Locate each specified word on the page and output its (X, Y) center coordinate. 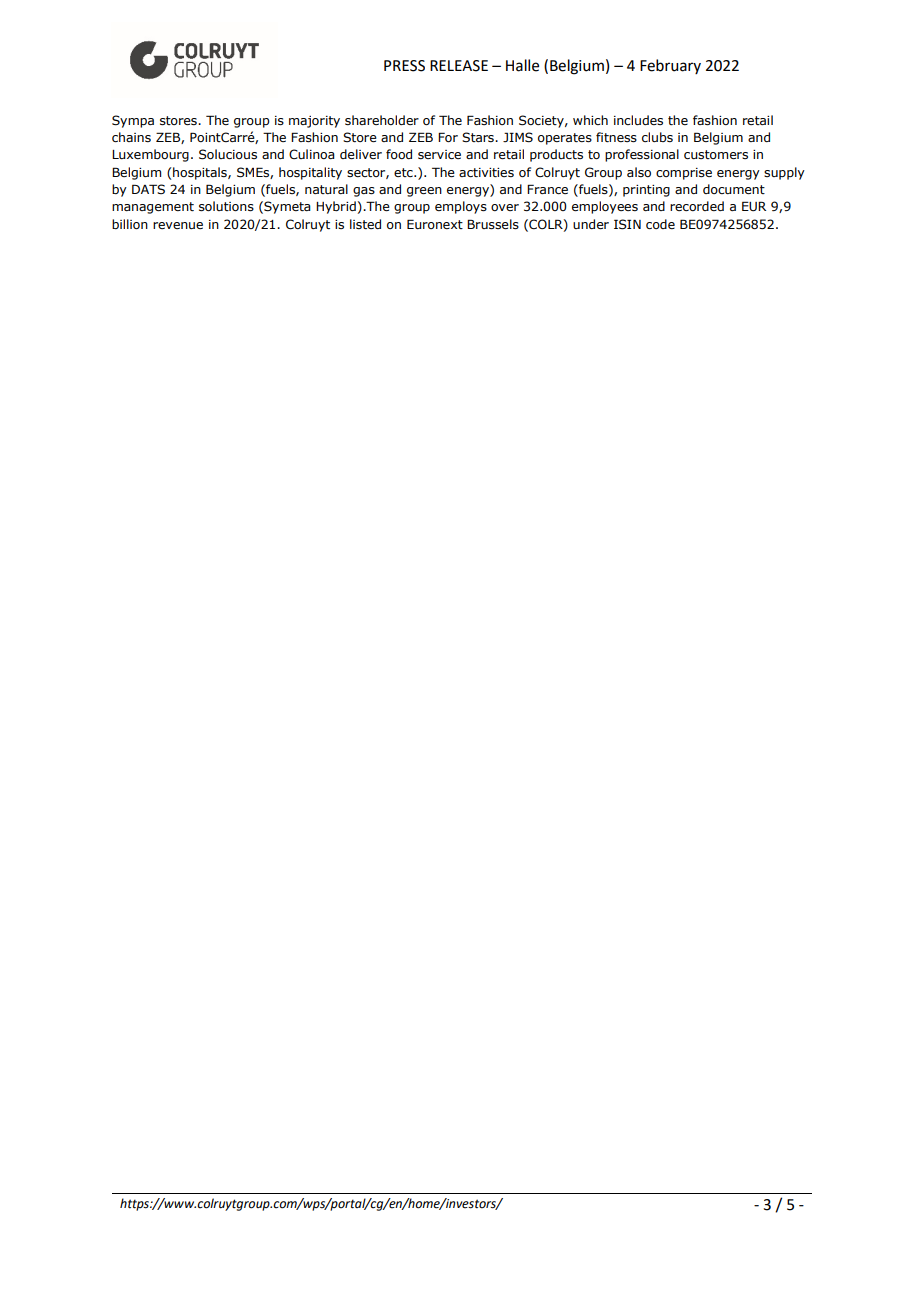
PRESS (404, 66)
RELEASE (459, 66)
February (670, 66)
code (660, 224)
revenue (178, 225)
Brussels (493, 224)
